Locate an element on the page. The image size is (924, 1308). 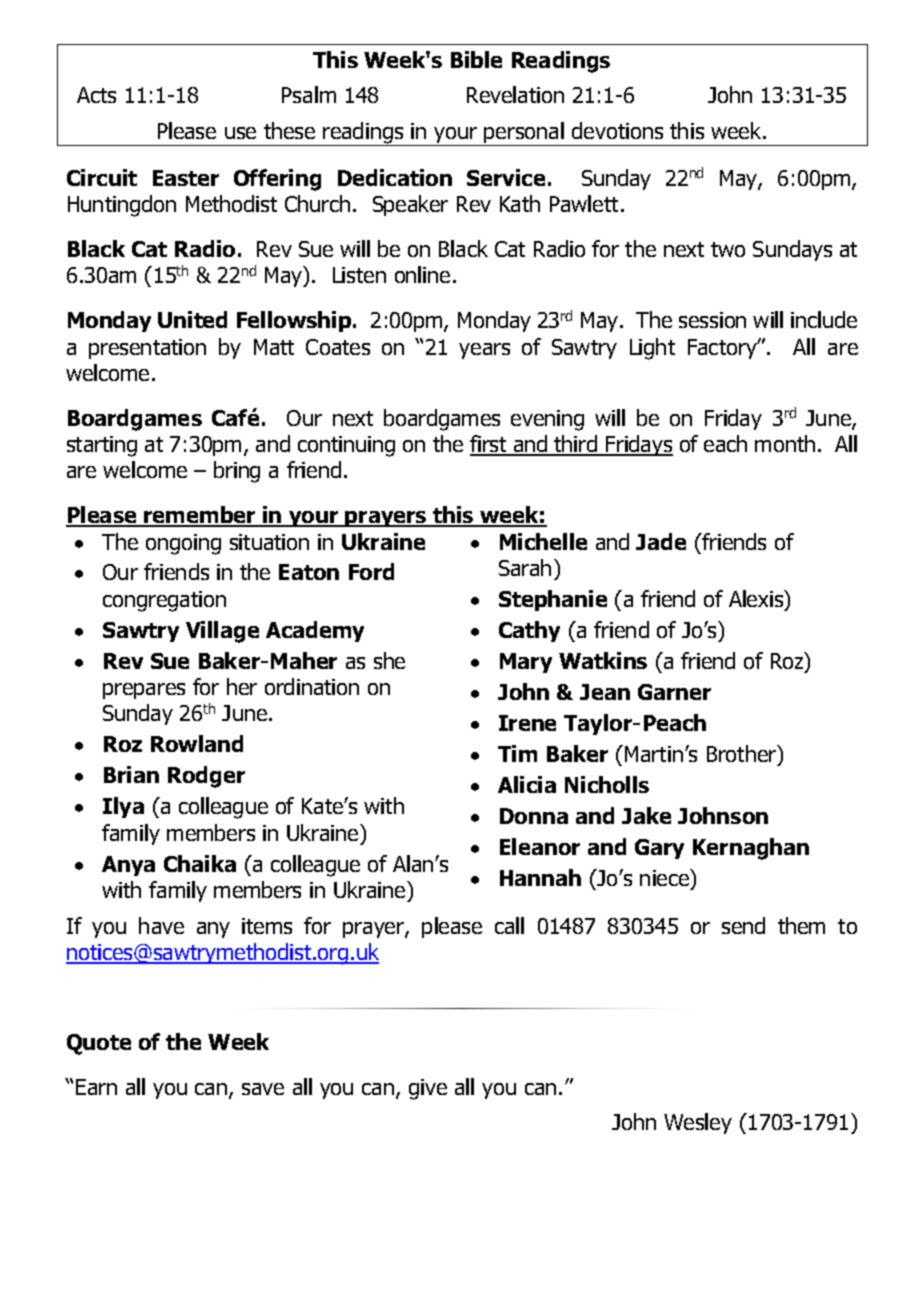
Rowland is located at coordinates (197, 743).
